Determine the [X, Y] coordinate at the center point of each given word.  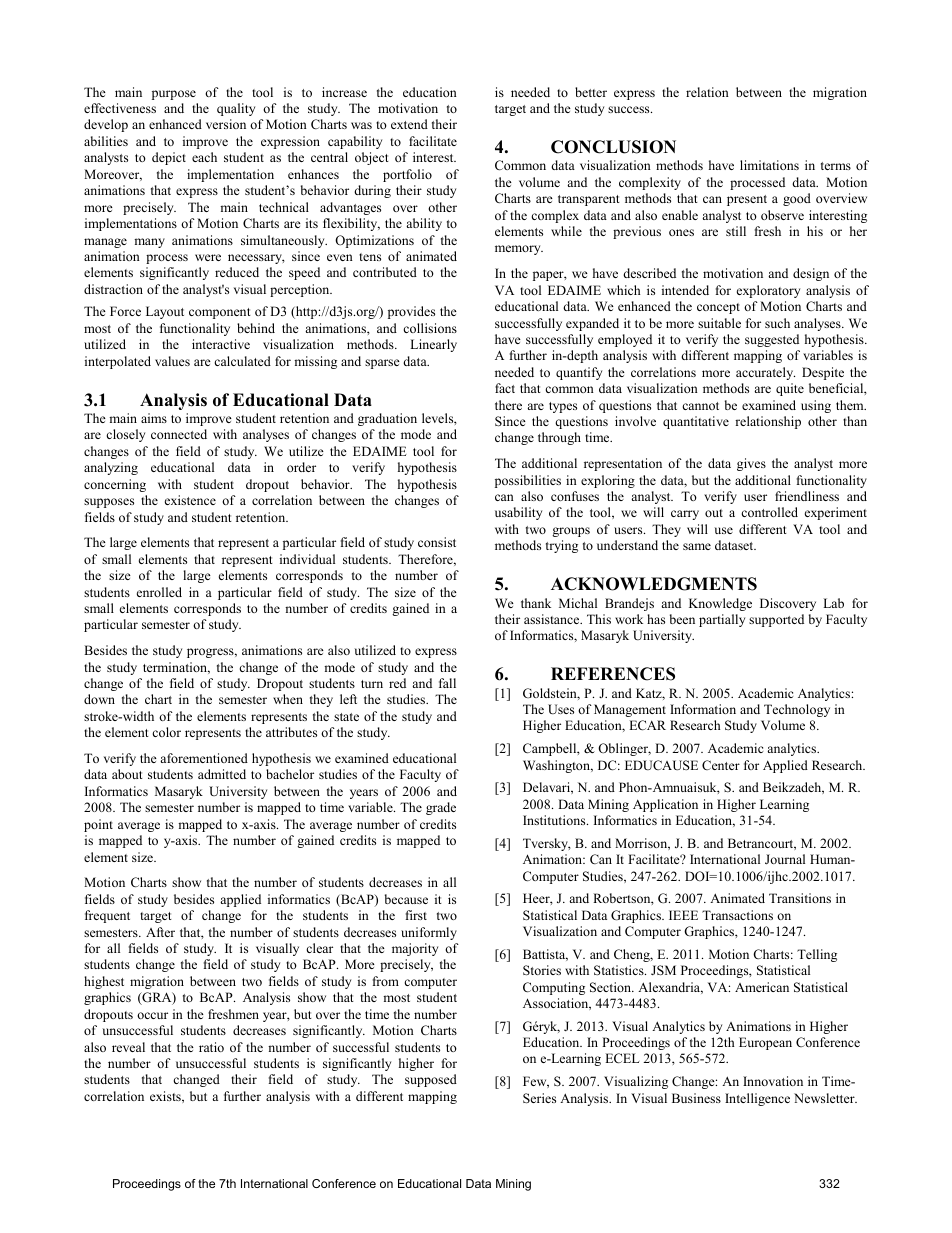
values [172, 361]
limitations [769, 165]
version [226, 124]
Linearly [433, 345]
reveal [128, 1047]
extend [409, 124]
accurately [765, 373]
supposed [431, 1080]
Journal [785, 859]
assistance [553, 619]
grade [441, 808]
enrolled [159, 592]
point [98, 825]
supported [776, 620]
